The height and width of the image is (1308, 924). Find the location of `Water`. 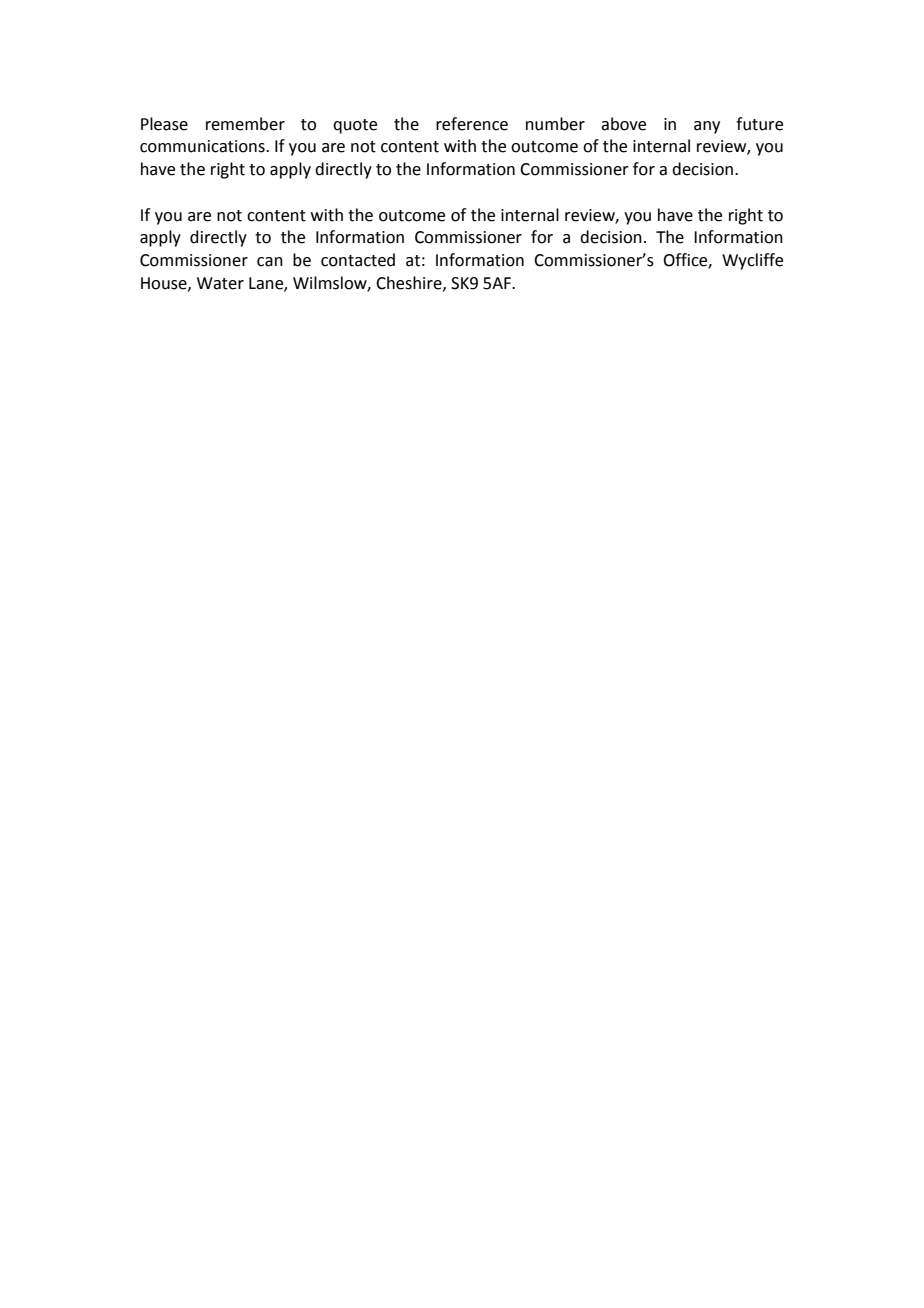

Water is located at coordinates (220, 283).
